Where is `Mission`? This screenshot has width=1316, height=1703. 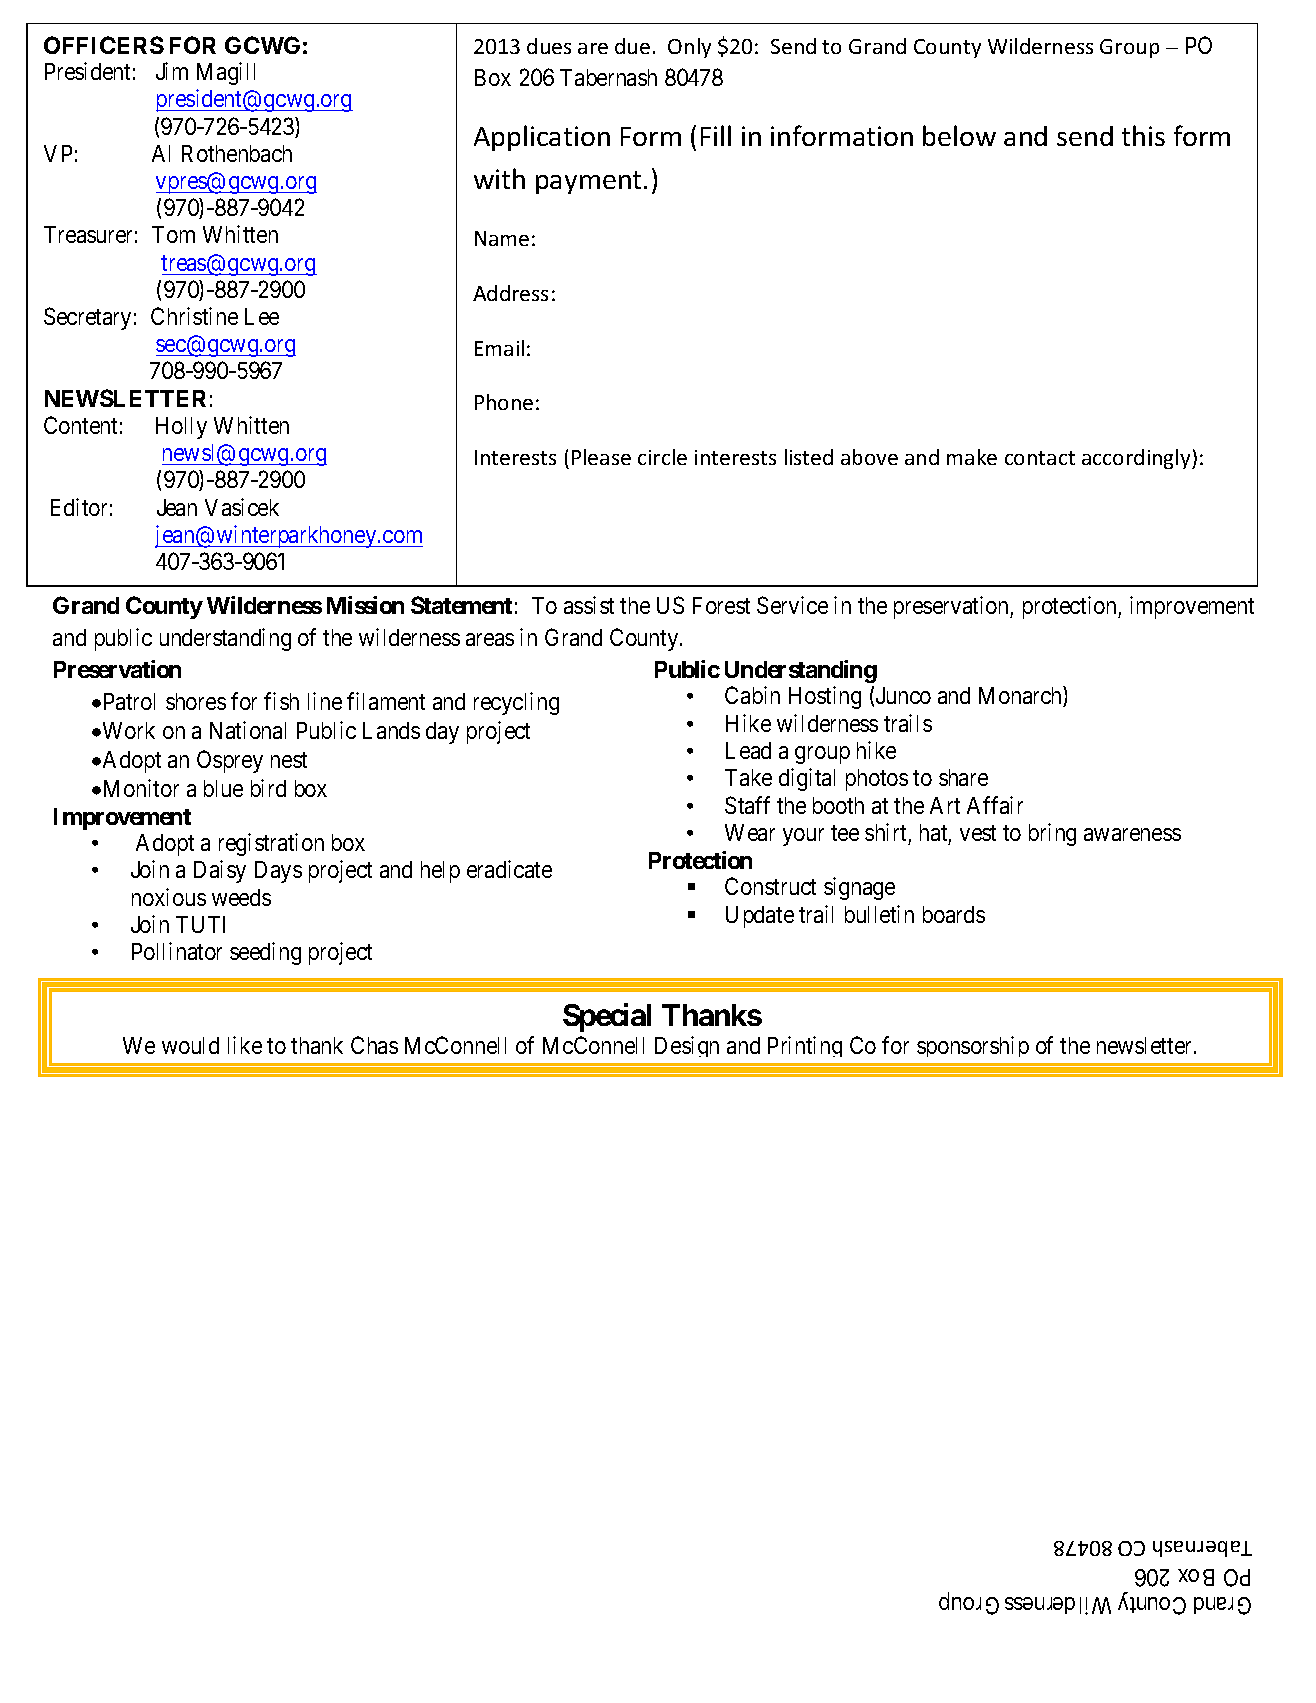
Mission is located at coordinates (365, 605).
